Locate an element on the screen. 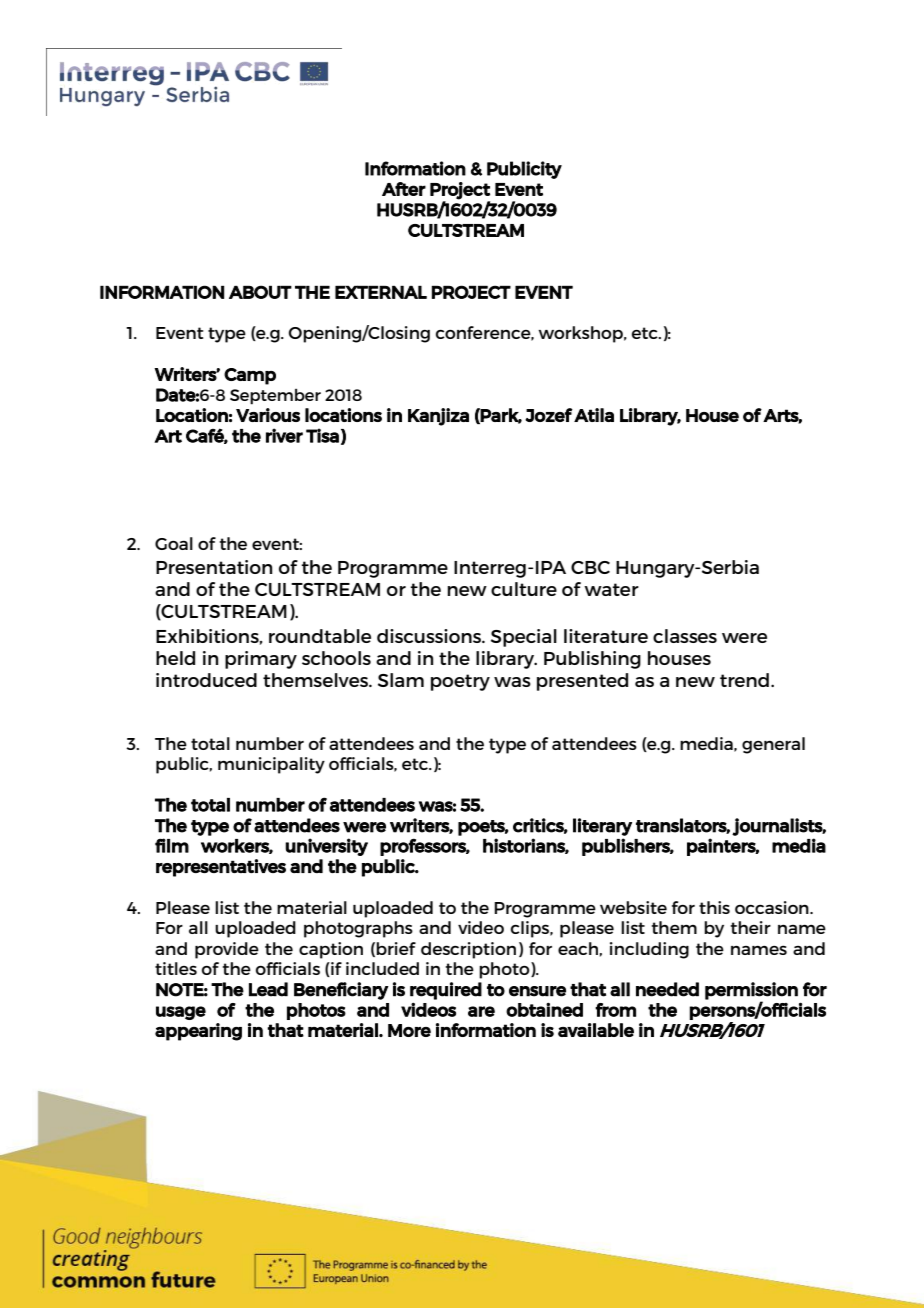  ABOUT is located at coordinates (260, 292).
